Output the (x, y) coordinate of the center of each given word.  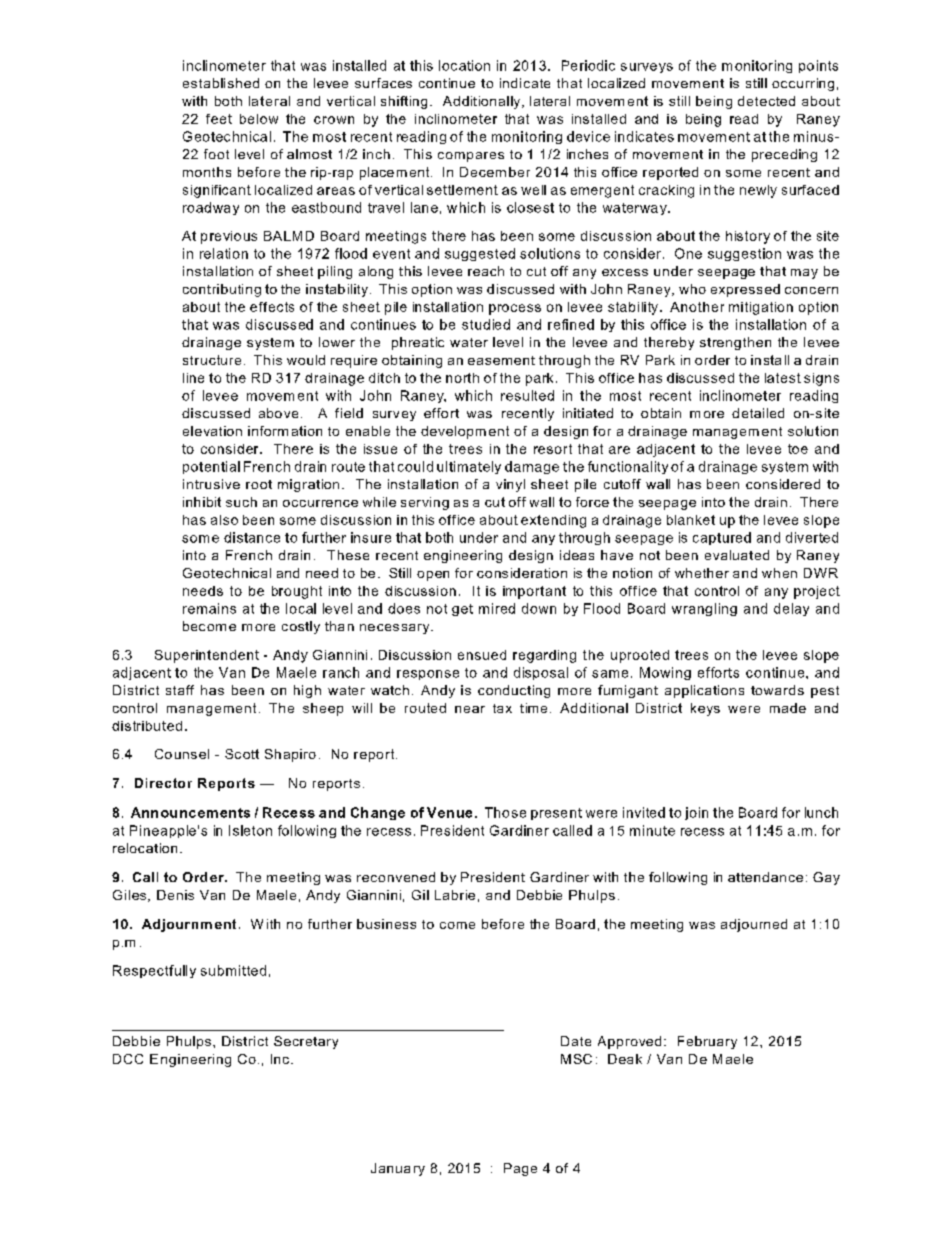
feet (219, 119)
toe (798, 449)
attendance (765, 877)
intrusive (211, 484)
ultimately (469, 467)
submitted (233, 970)
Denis (175, 895)
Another (697, 307)
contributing (222, 290)
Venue (449, 812)
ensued (482, 655)
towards (777, 690)
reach (486, 271)
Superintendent (207, 656)
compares (471, 157)
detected (766, 101)
